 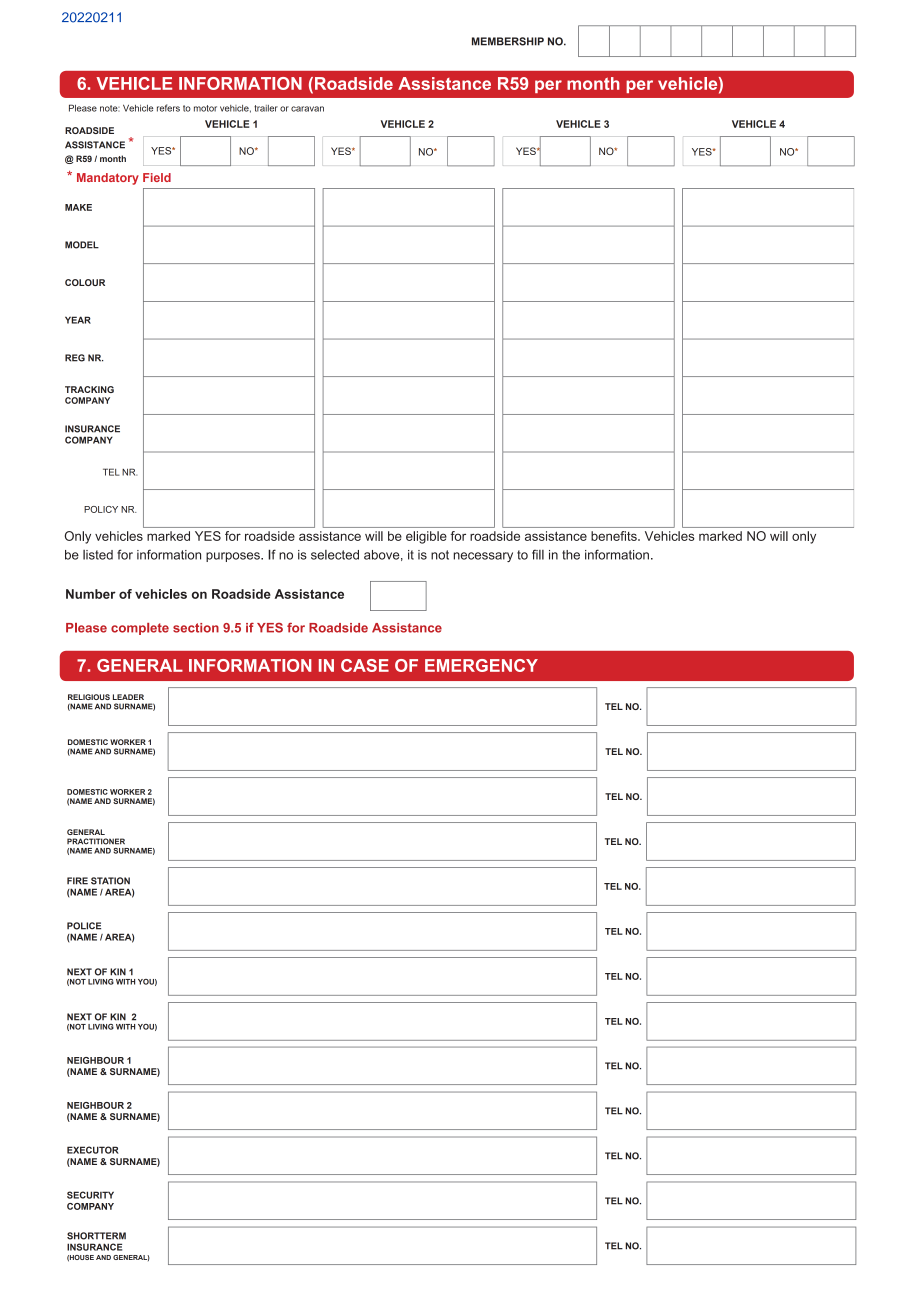 What do you see at coordinates (365, 665) in the screenshot?
I see `CASE` at bounding box center [365, 665].
